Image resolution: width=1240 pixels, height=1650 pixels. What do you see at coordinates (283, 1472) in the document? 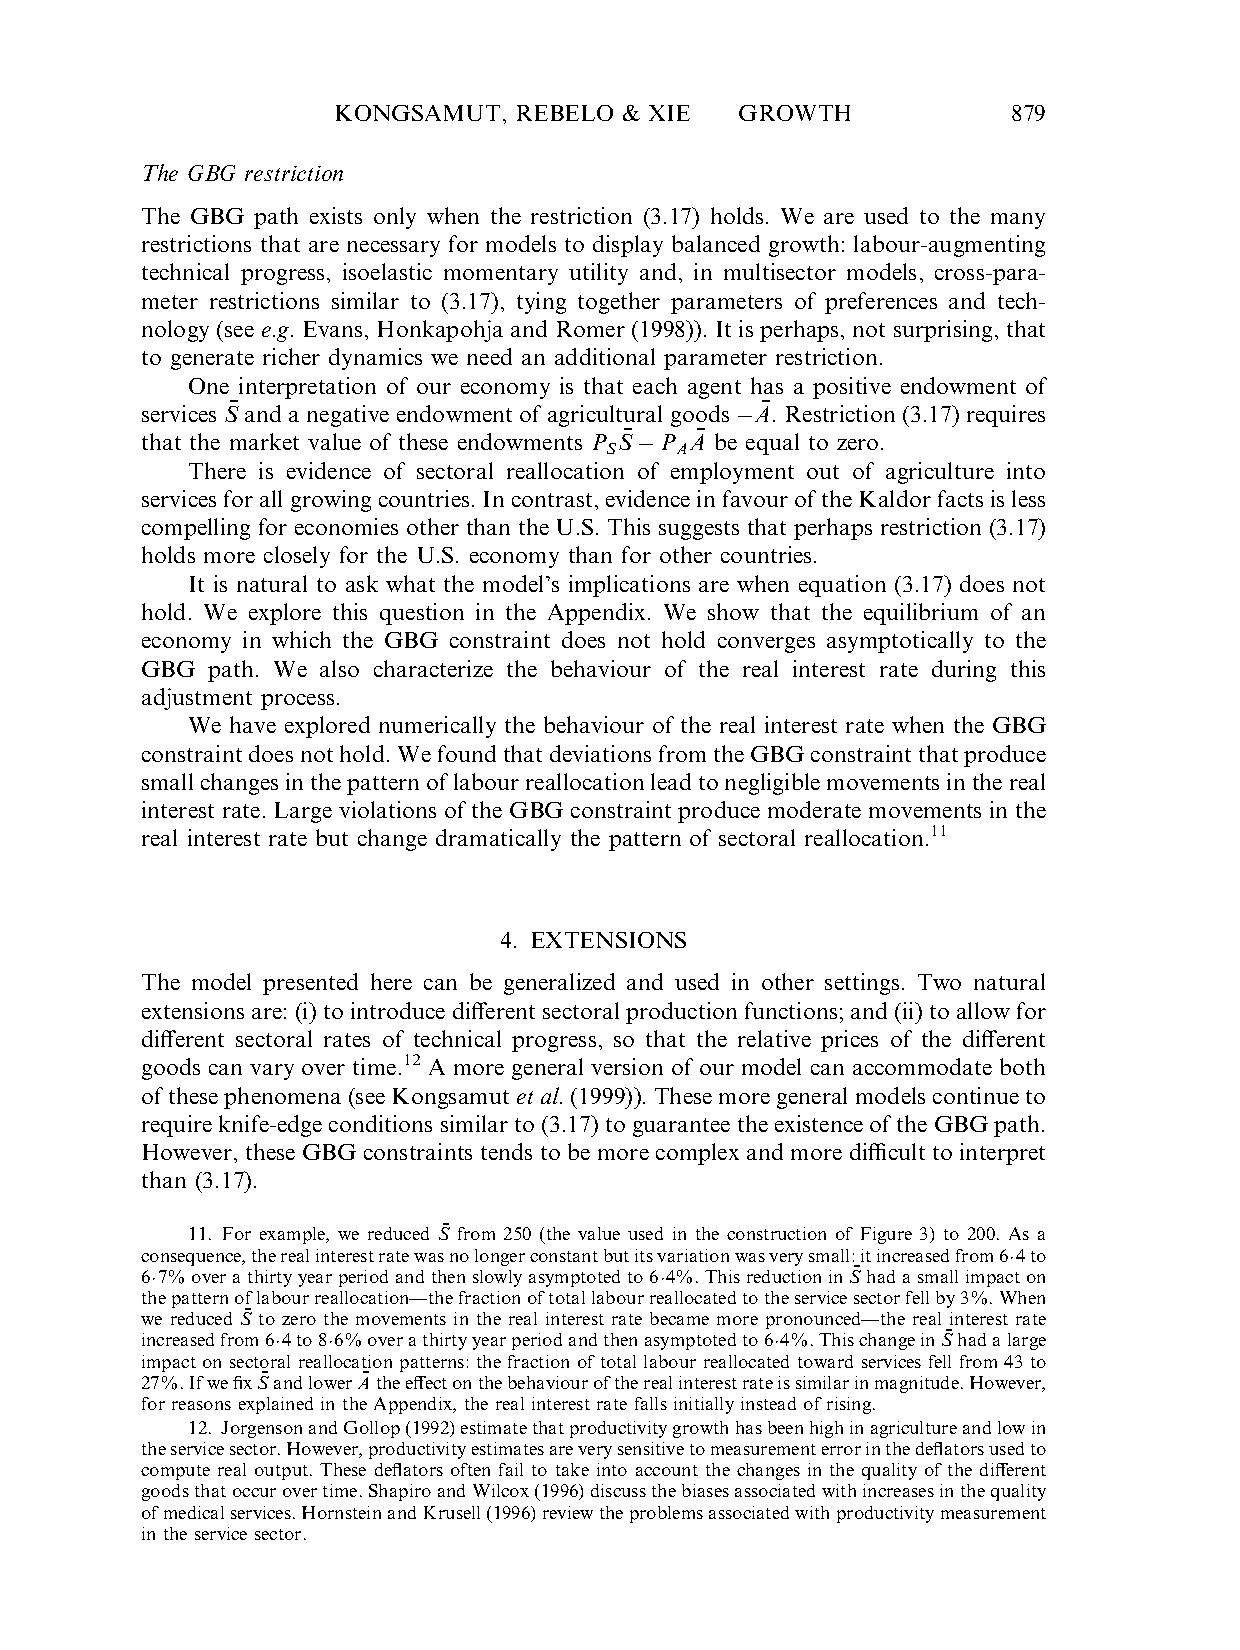
I see `output` at bounding box center [283, 1472].
